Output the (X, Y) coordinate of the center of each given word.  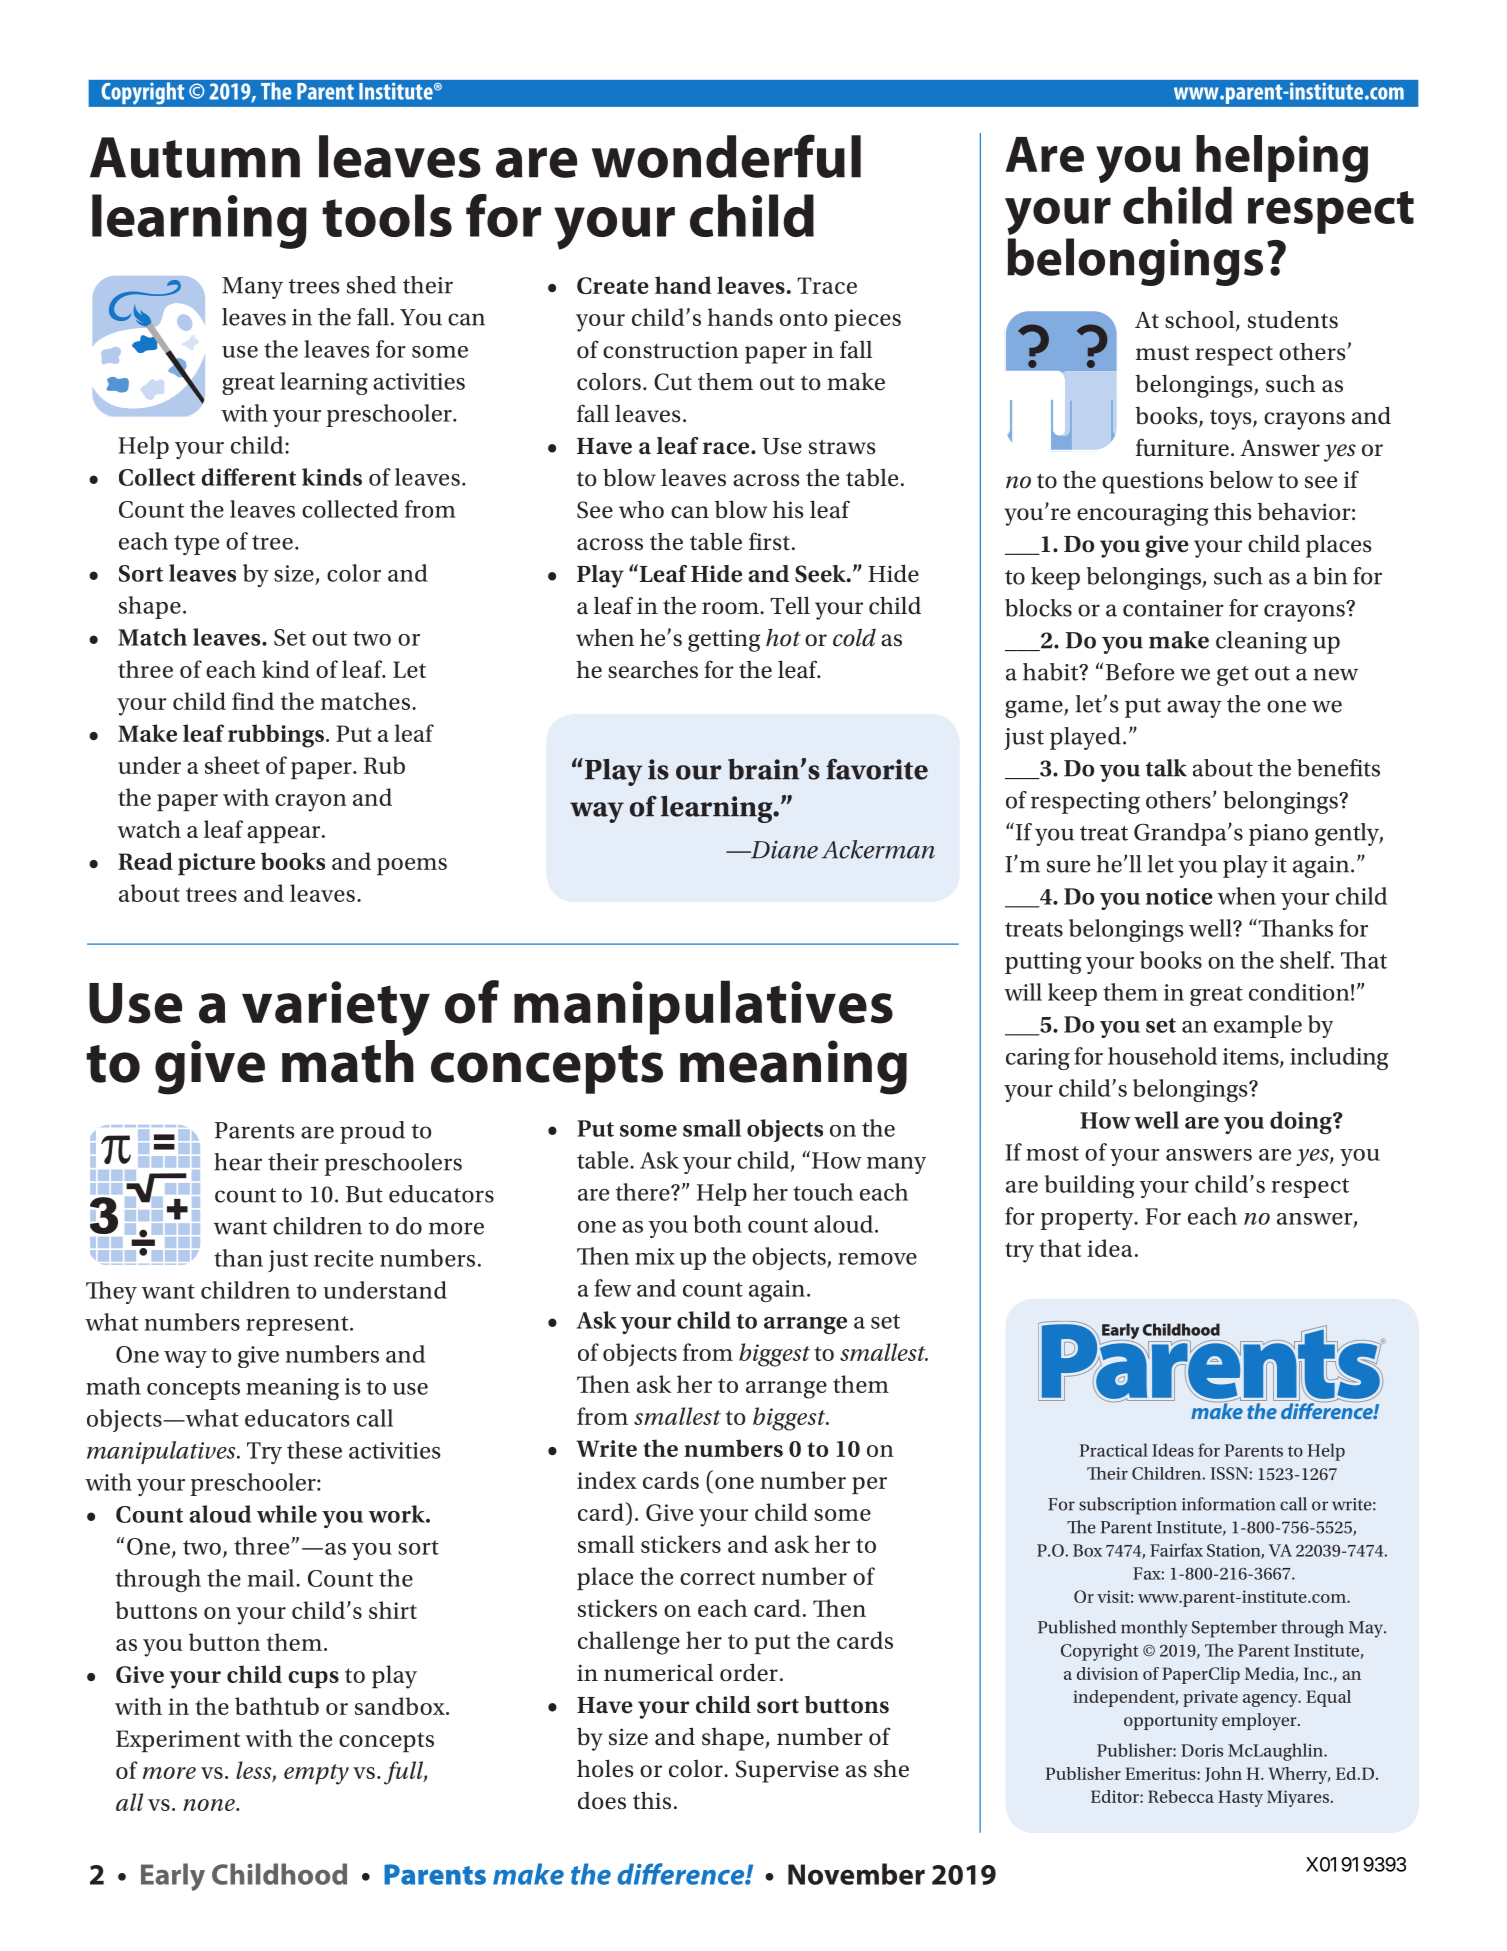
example (1258, 1026)
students (1293, 319)
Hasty (1240, 1798)
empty (316, 1774)
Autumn (195, 157)
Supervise (787, 1771)
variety (336, 1008)
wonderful (726, 156)
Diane (783, 849)
